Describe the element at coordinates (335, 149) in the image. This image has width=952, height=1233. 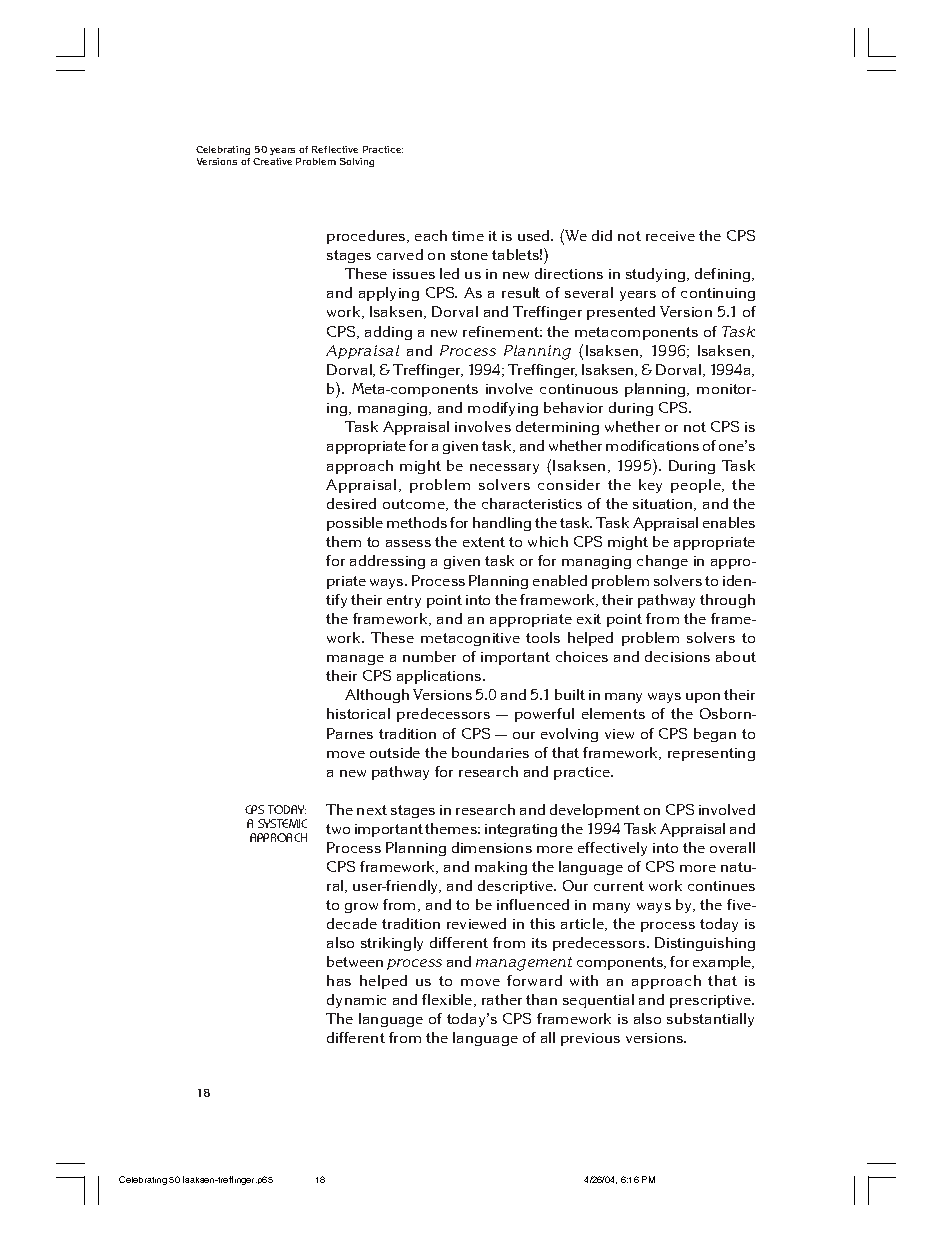
I see `Reflective` at that location.
